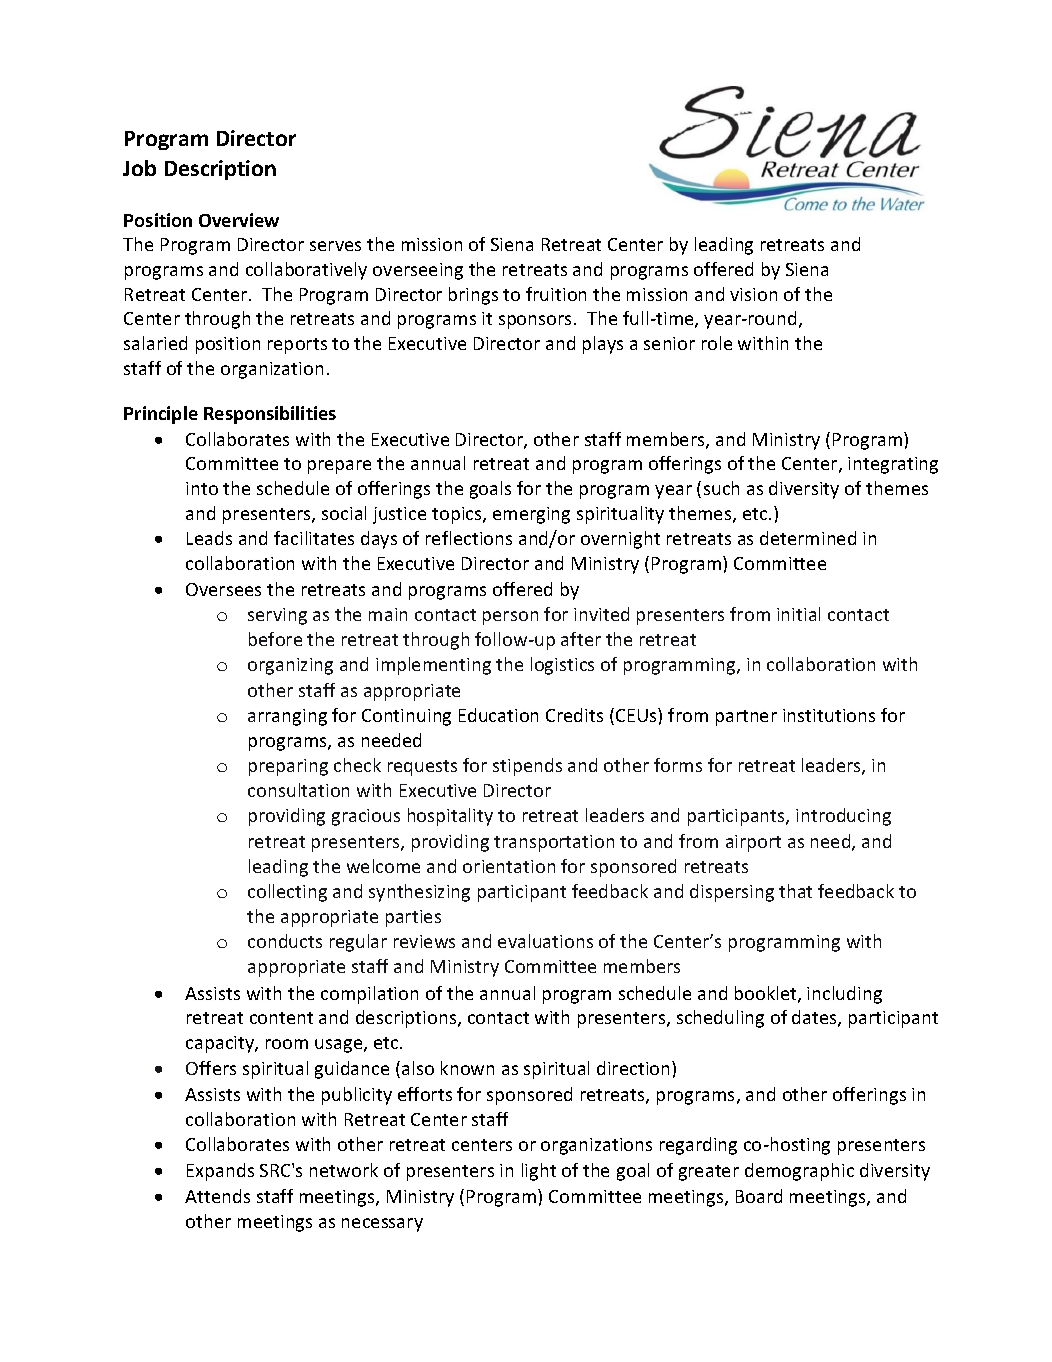 The height and width of the document is (1362, 1052). Describe the element at coordinates (217, 1196) in the document. I see `Attends` at that location.
